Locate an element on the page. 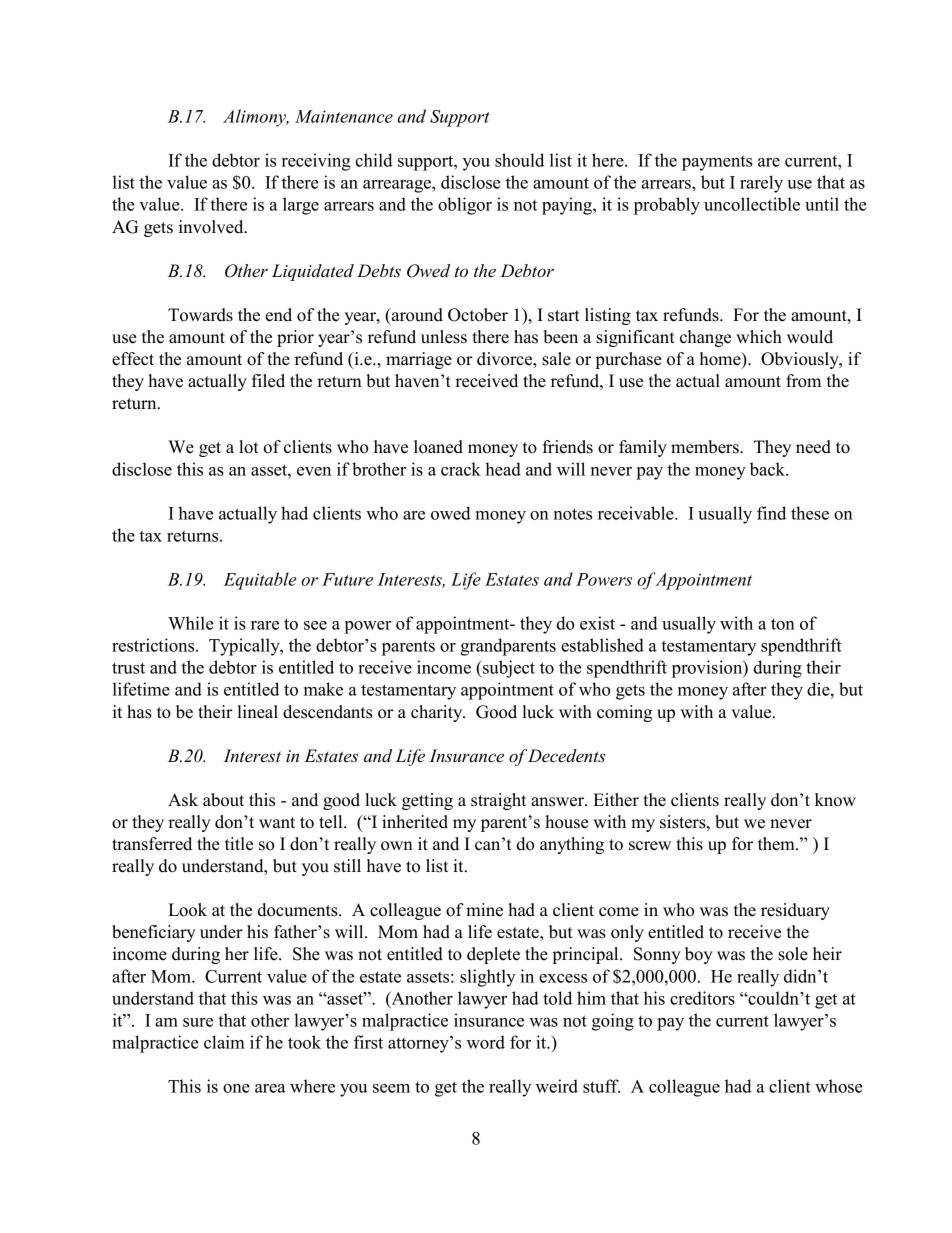  Alimony is located at coordinates (256, 118).
